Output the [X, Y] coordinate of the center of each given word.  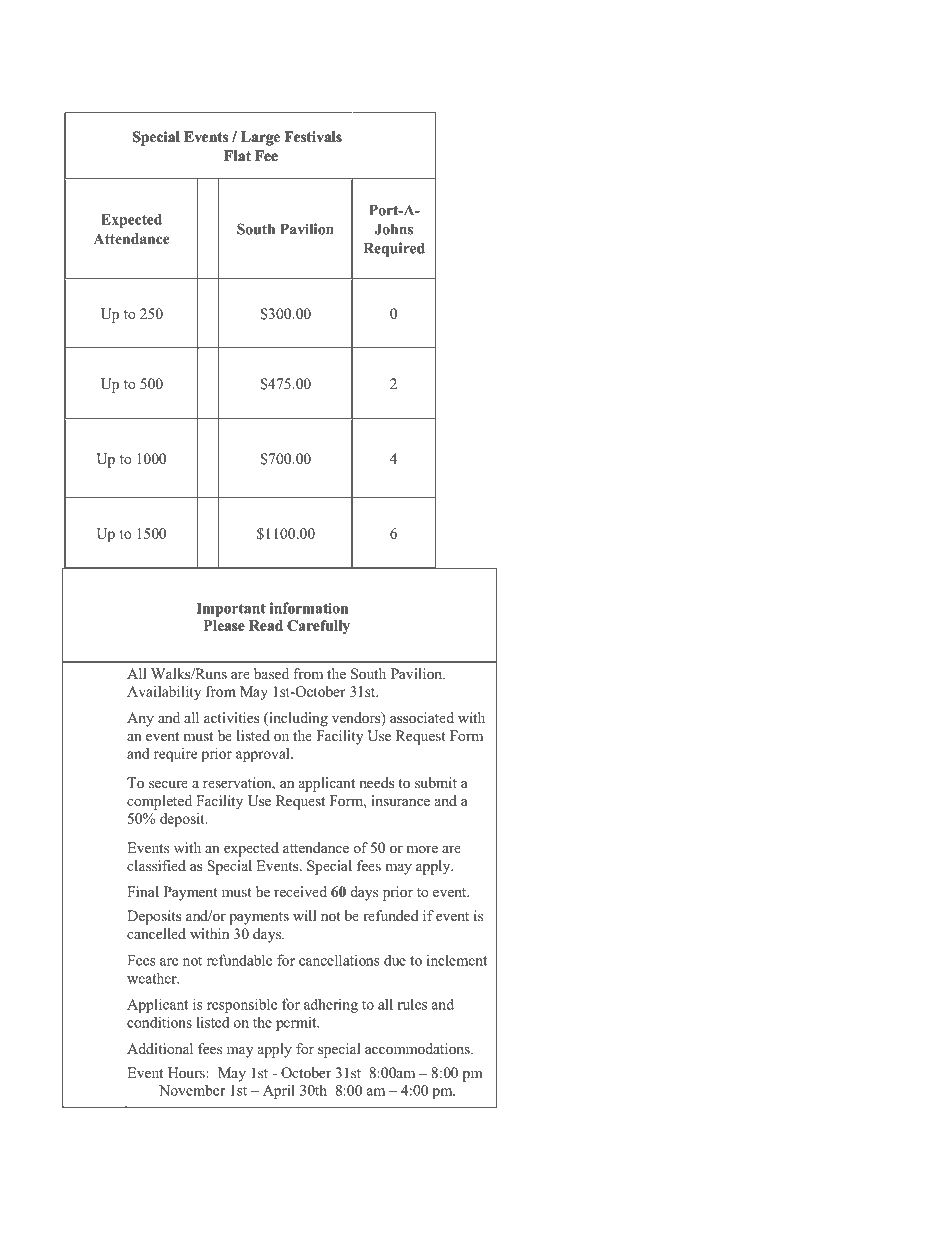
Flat [237, 155]
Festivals [313, 136]
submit [436, 782]
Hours [187, 1072]
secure [168, 784]
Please [224, 625]
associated [422, 717]
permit [297, 1024]
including [297, 719]
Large [260, 138]
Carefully [318, 627]
